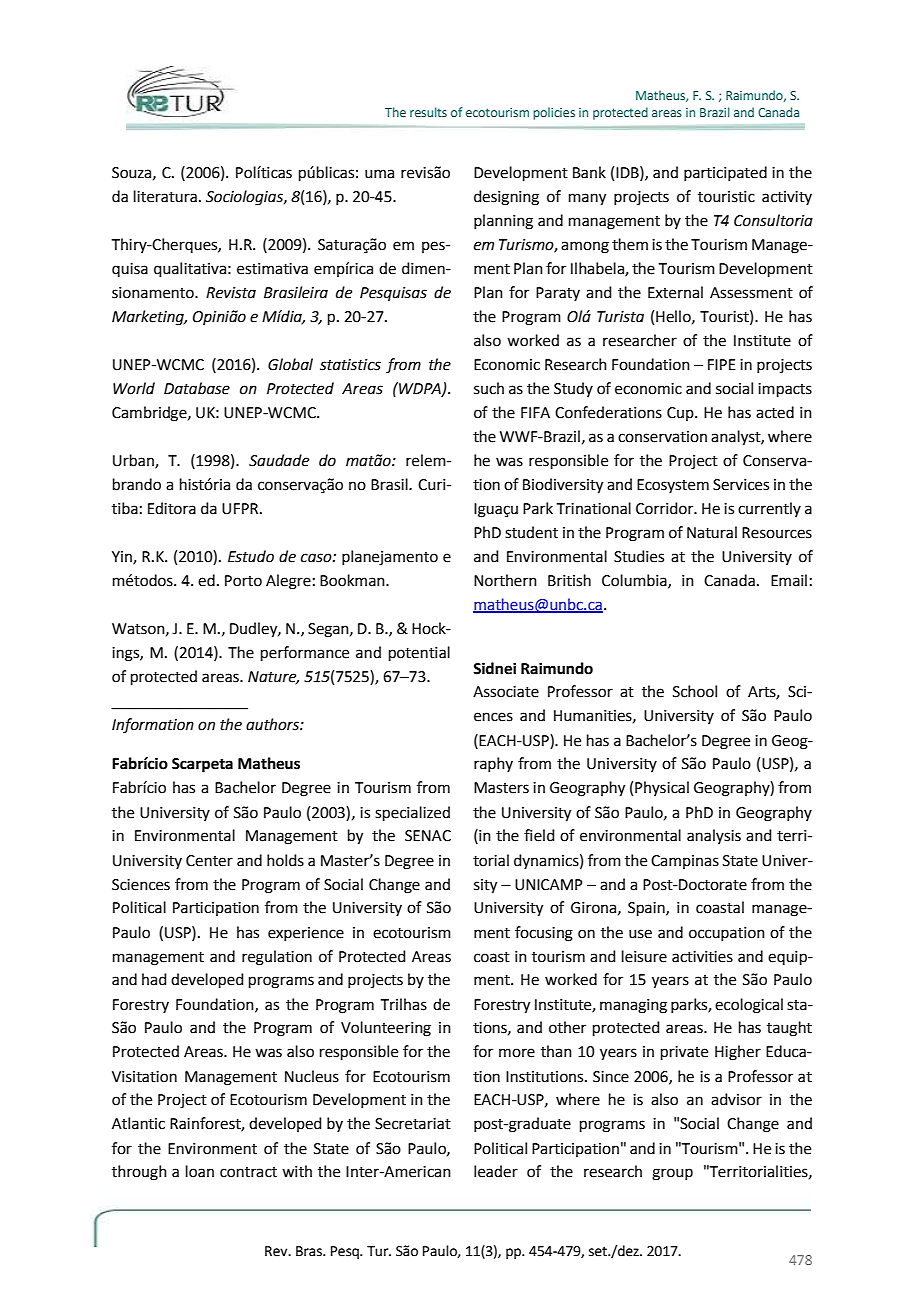  I want to click on specialized, so click(412, 813).
